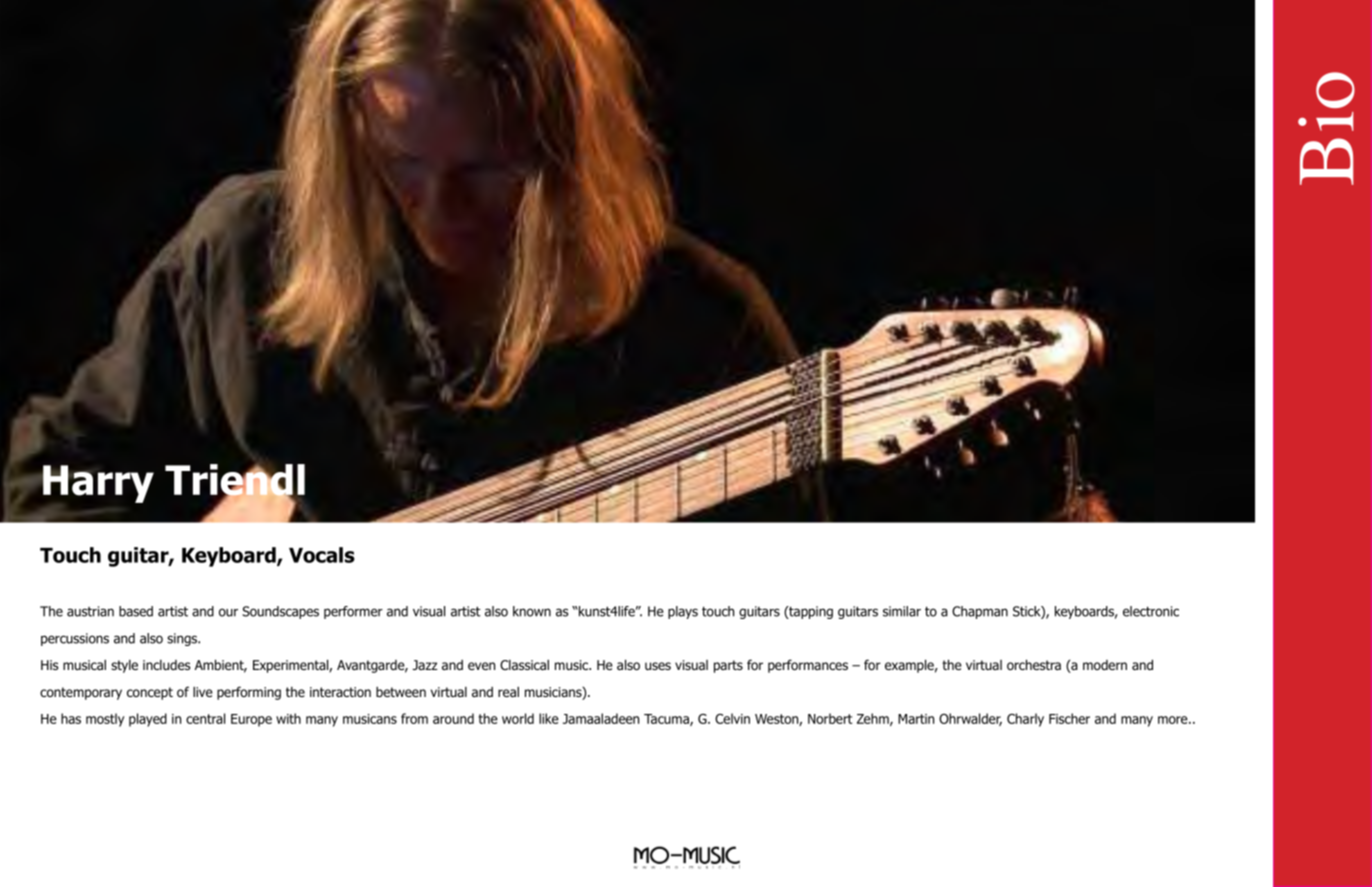 The image size is (1372, 887). What do you see at coordinates (322, 555) in the page?
I see `Vocals` at bounding box center [322, 555].
